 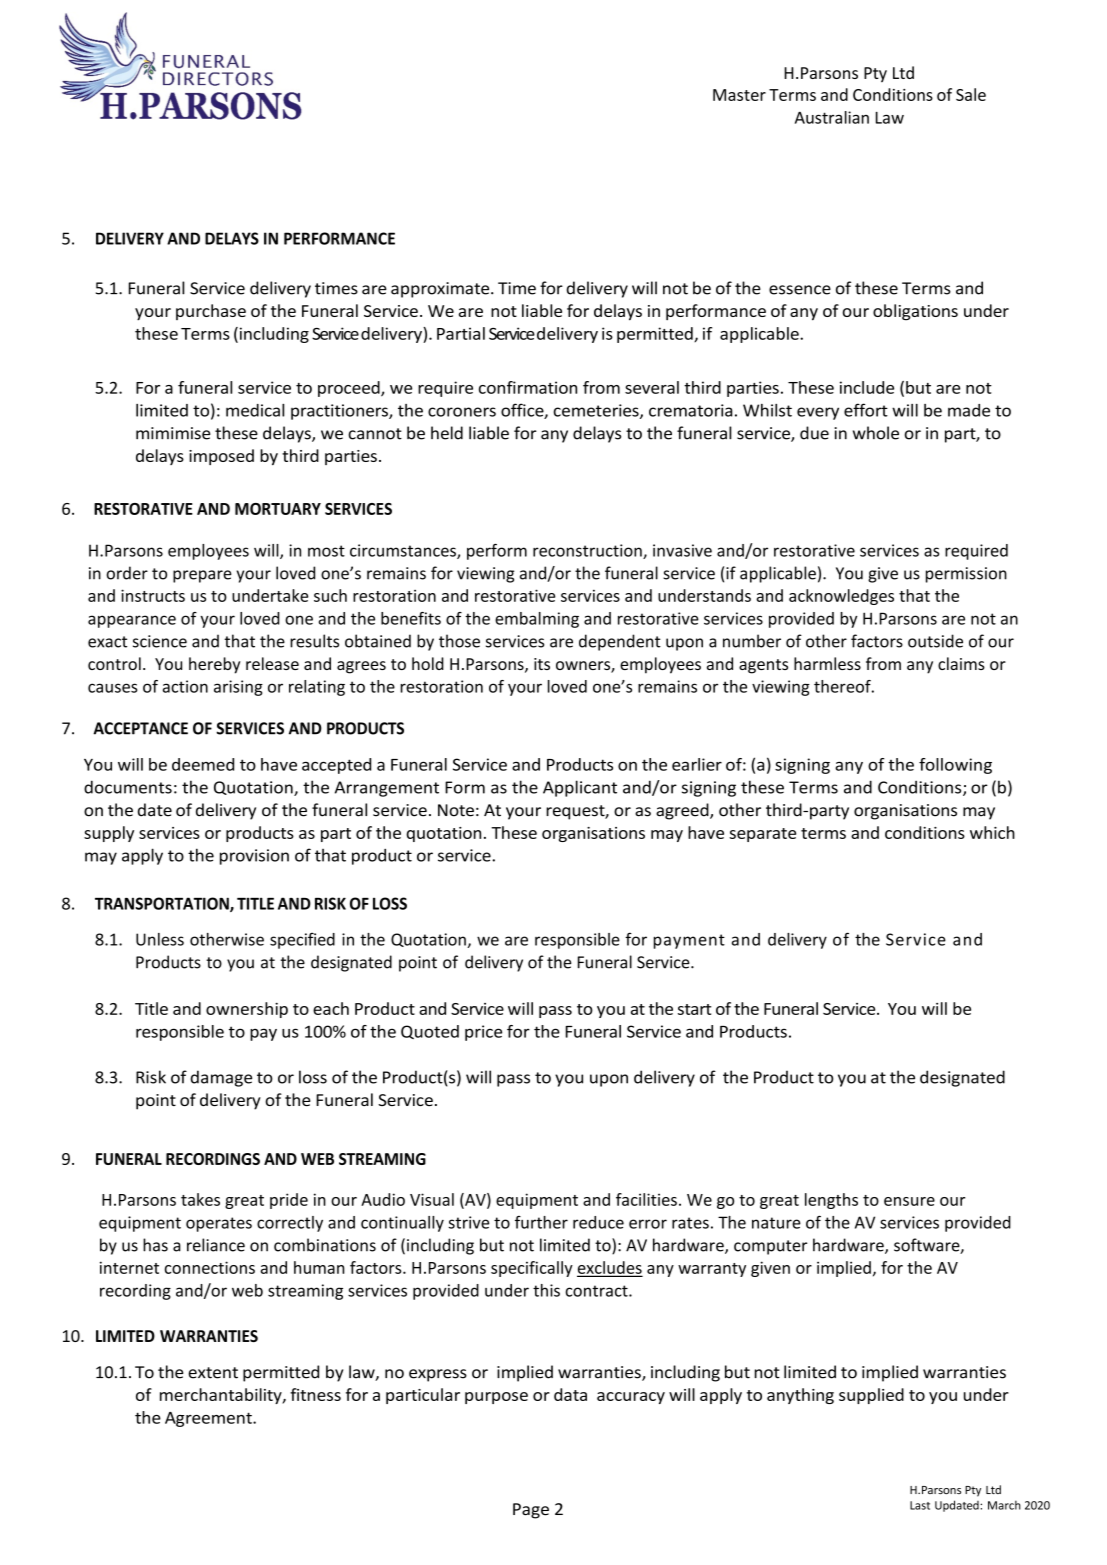 I want to click on Last, so click(x=920, y=1505).
